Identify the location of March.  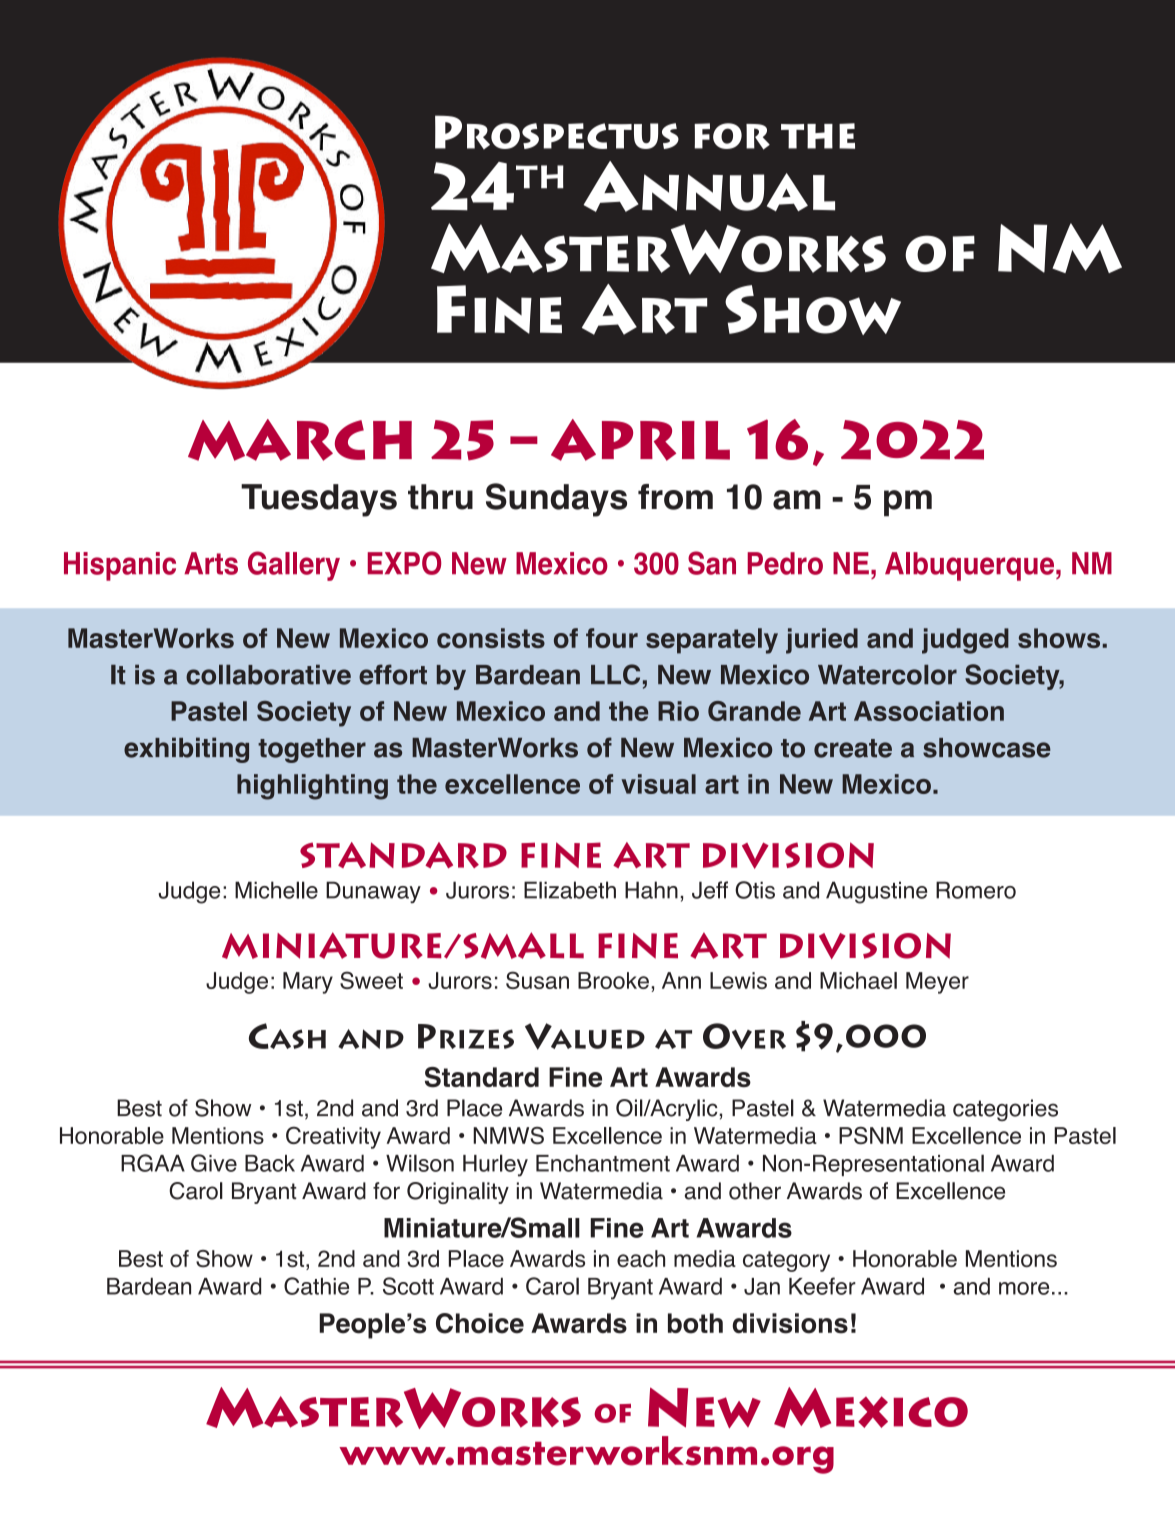
(300, 440).
